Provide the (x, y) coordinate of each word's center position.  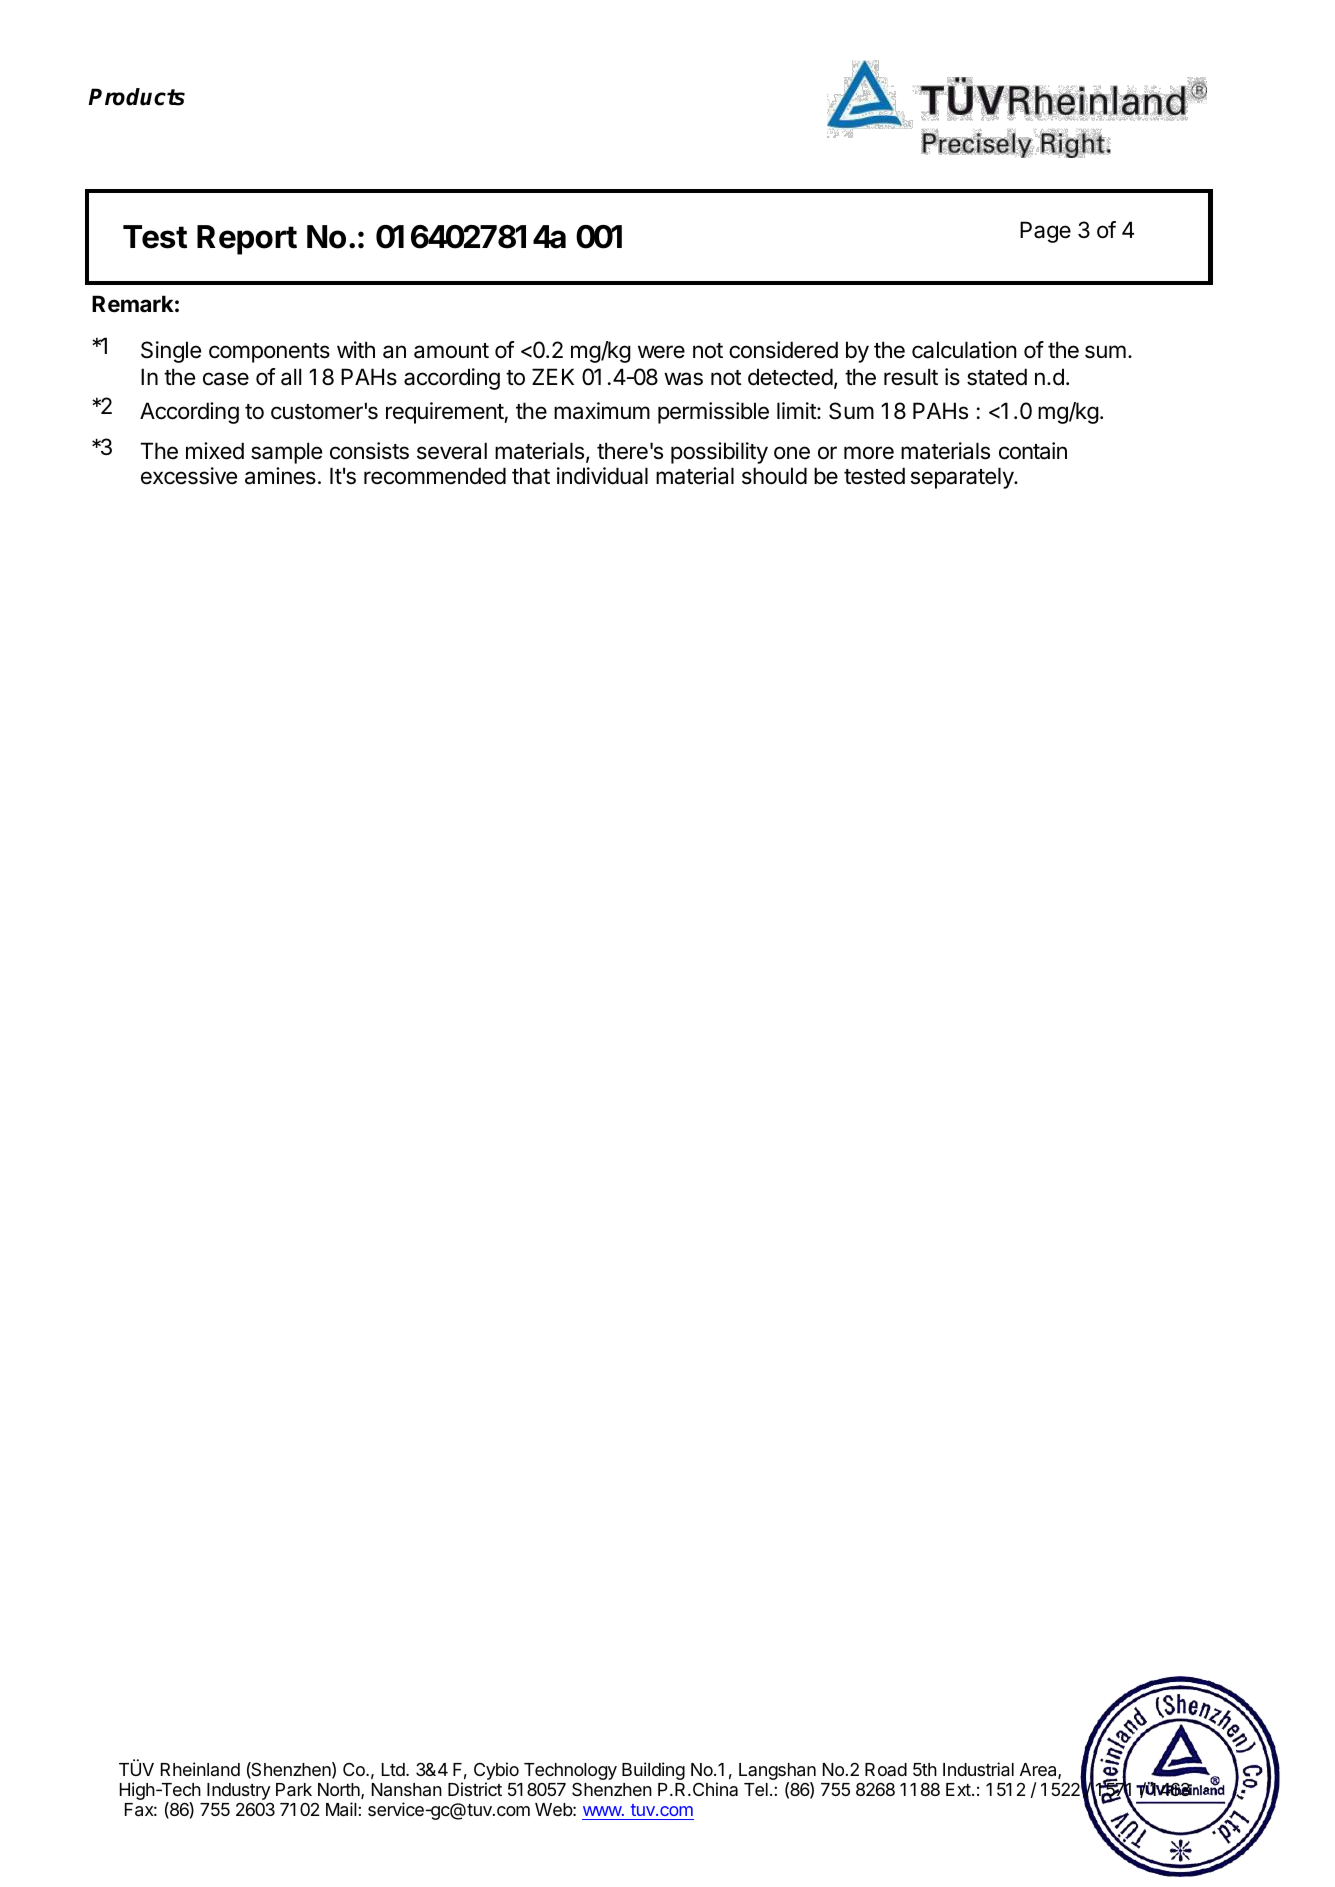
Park (294, 1790)
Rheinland (200, 1769)
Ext (959, 1789)
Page (1045, 232)
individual (602, 476)
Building (653, 1771)
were (661, 352)
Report (247, 240)
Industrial (978, 1769)
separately (963, 478)
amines (280, 476)
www (603, 1811)
